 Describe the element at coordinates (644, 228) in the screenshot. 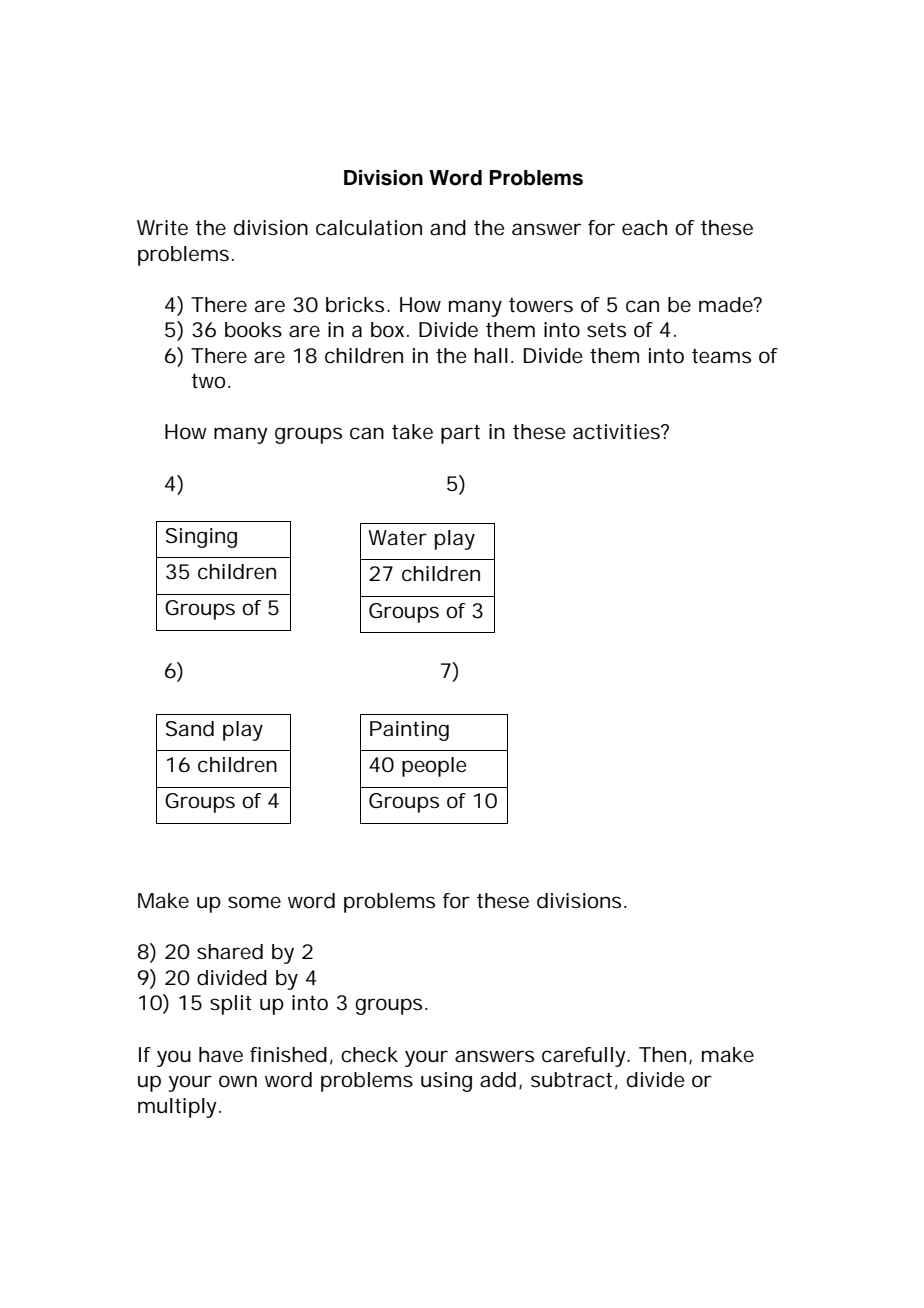

I see `each` at that location.
